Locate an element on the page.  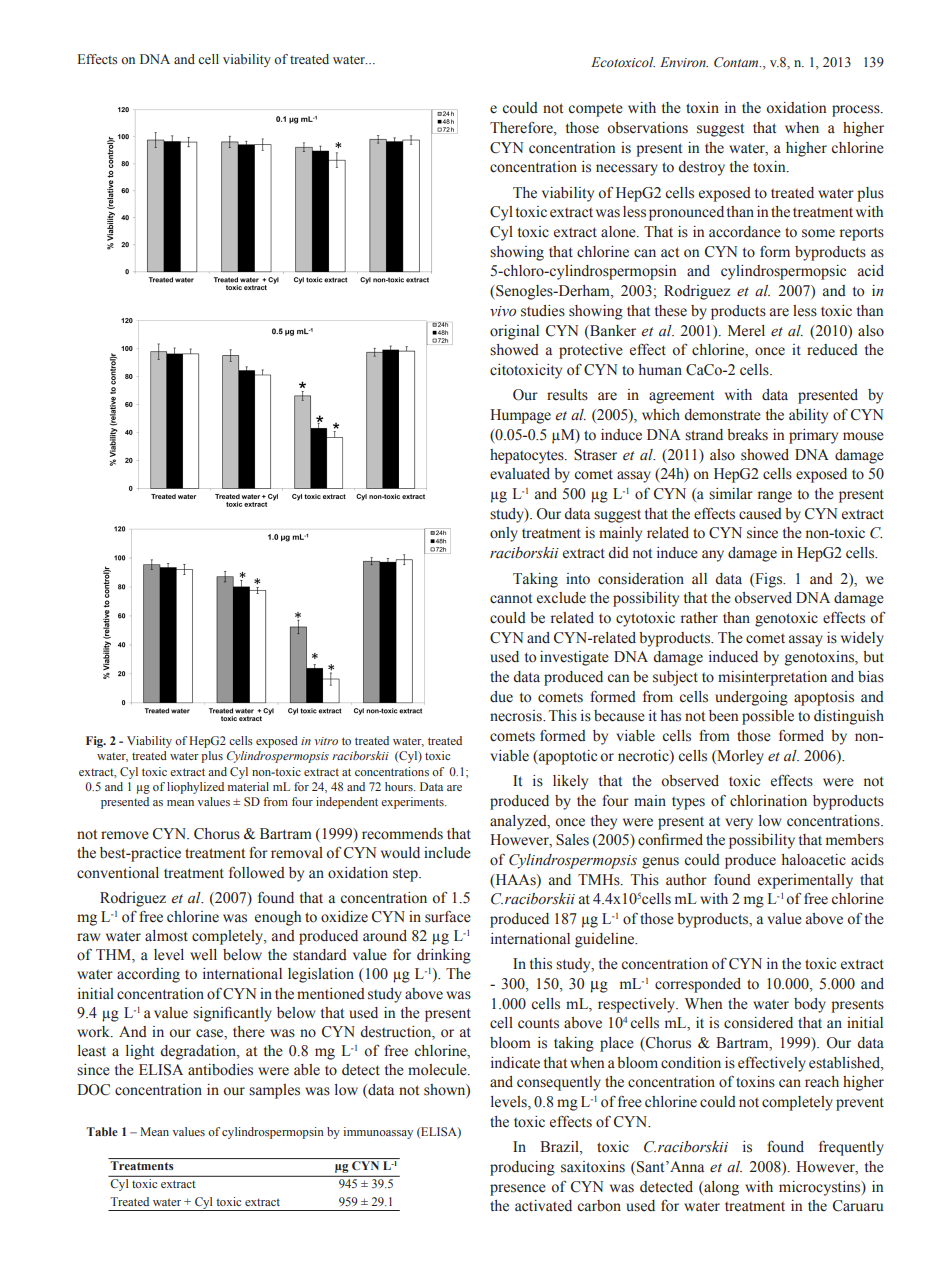
vitro is located at coordinates (326, 741).
